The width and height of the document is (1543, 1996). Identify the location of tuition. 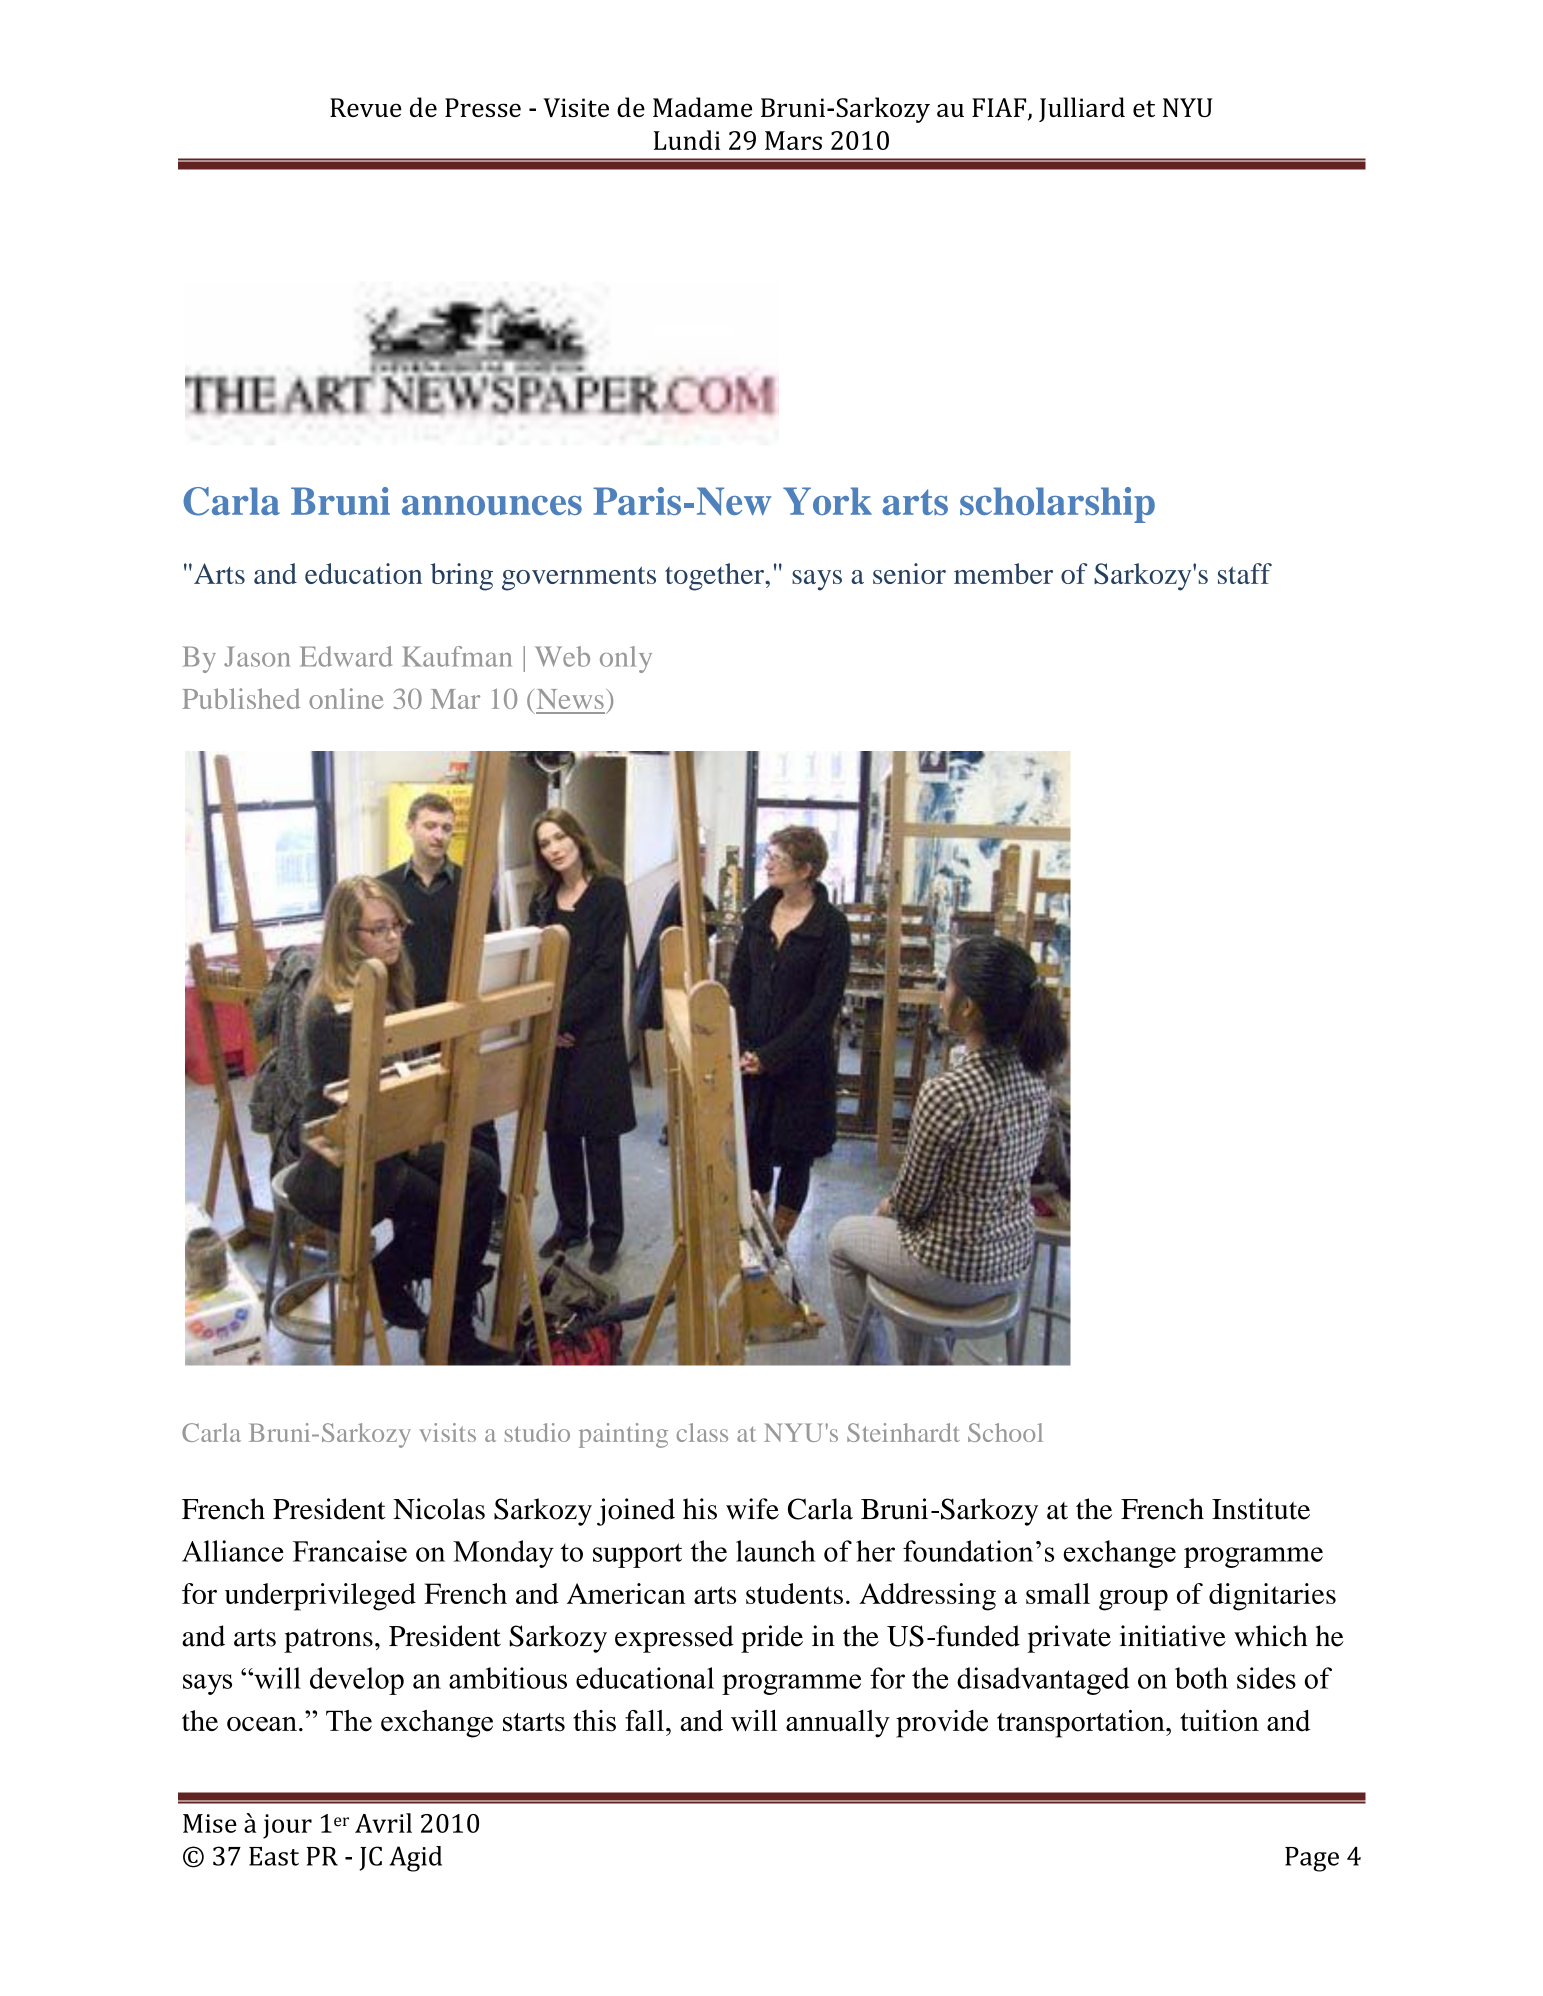
(1219, 1721).
